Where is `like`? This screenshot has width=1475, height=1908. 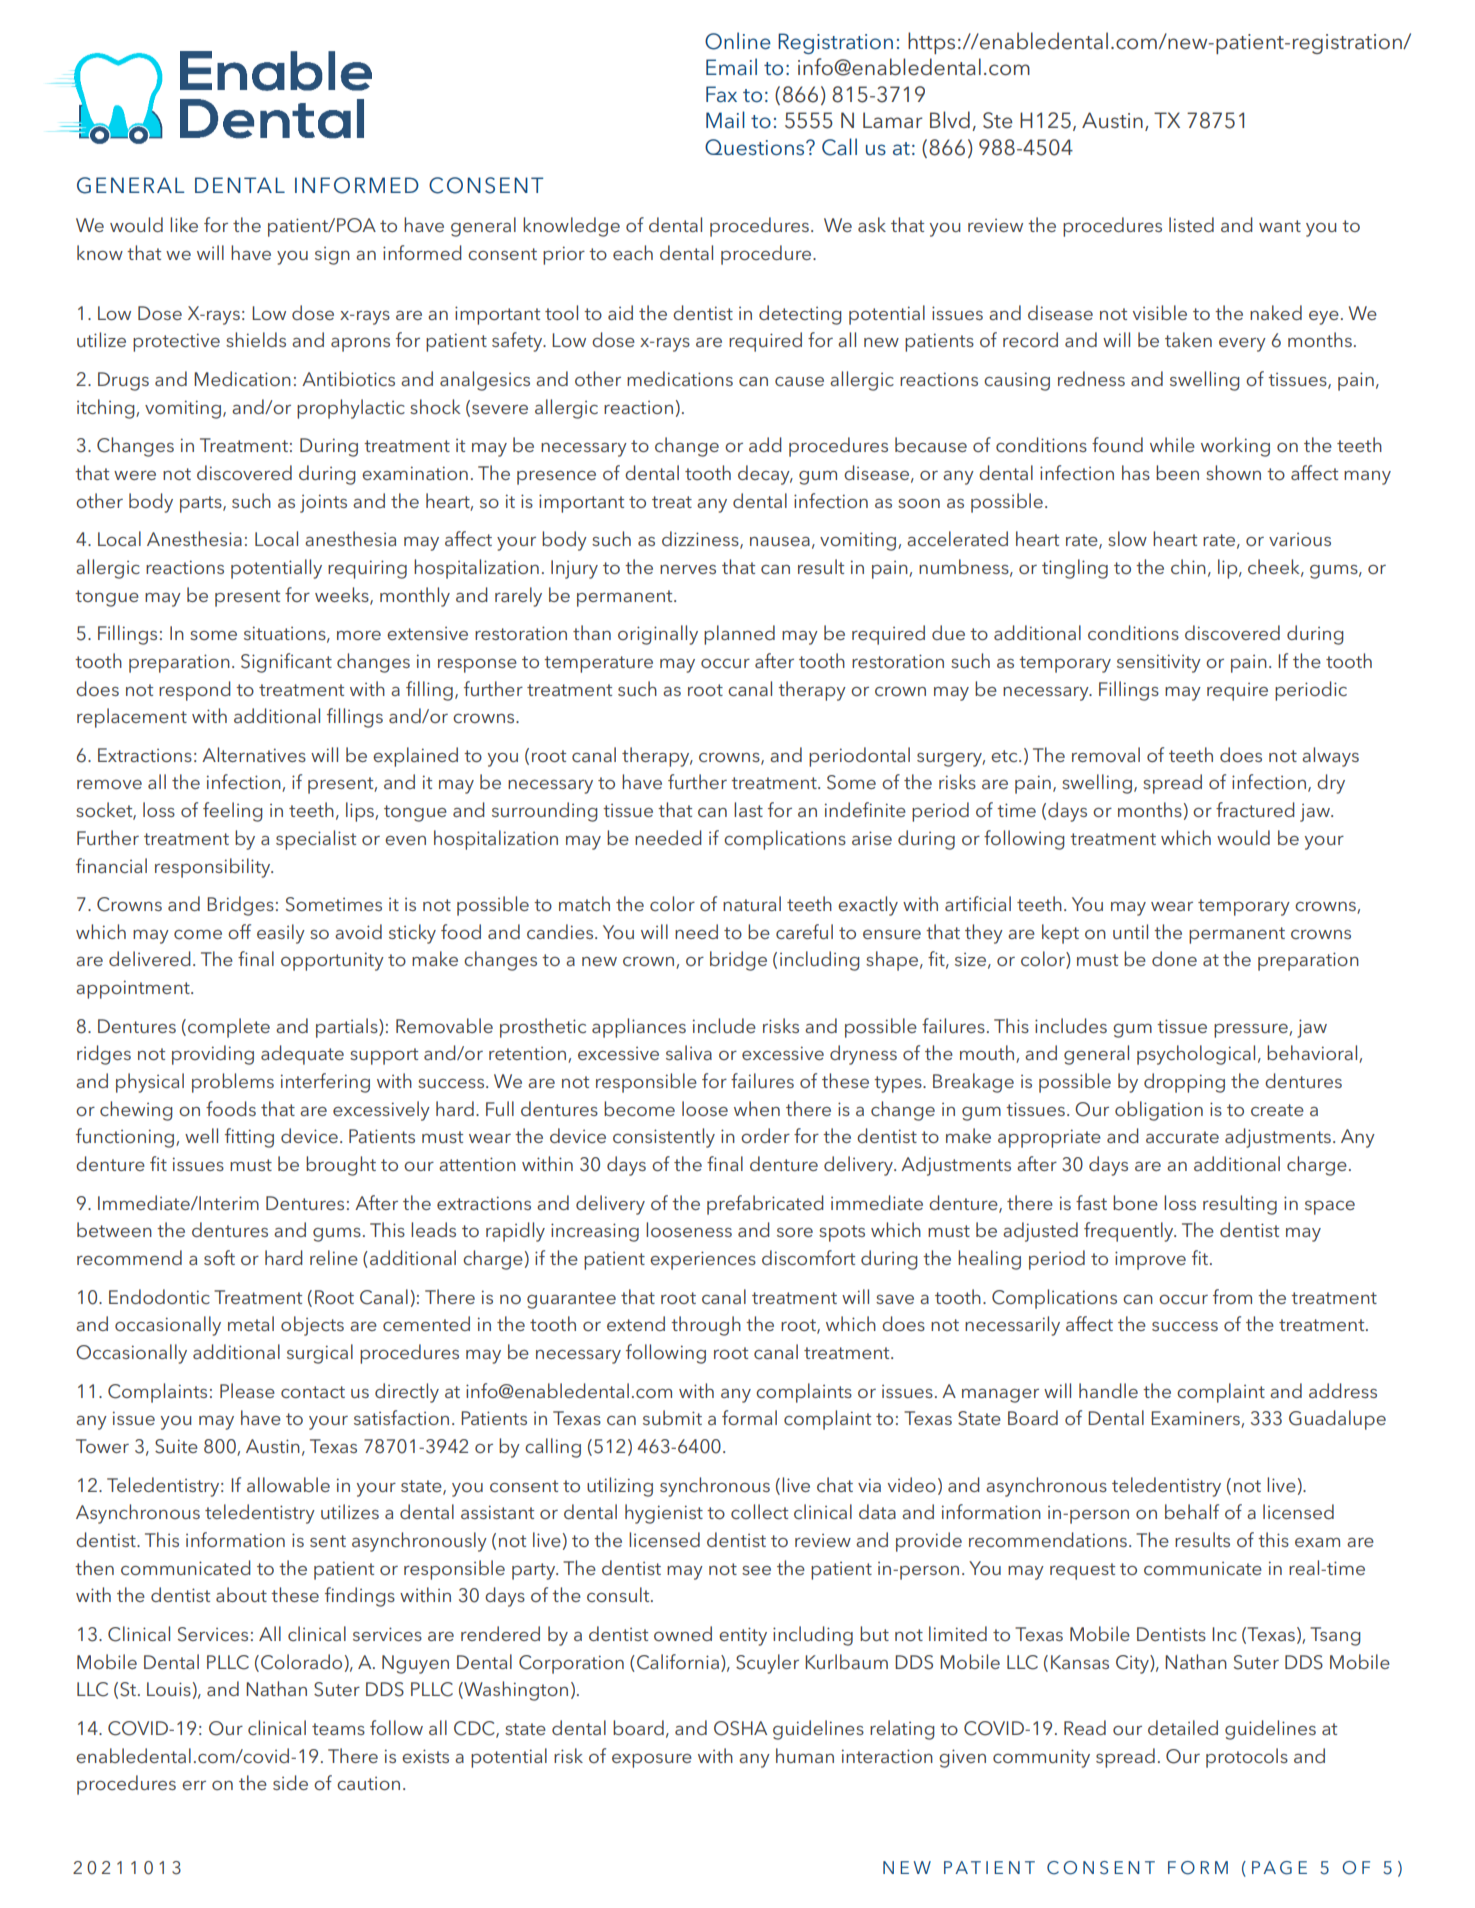
like is located at coordinates (184, 224).
